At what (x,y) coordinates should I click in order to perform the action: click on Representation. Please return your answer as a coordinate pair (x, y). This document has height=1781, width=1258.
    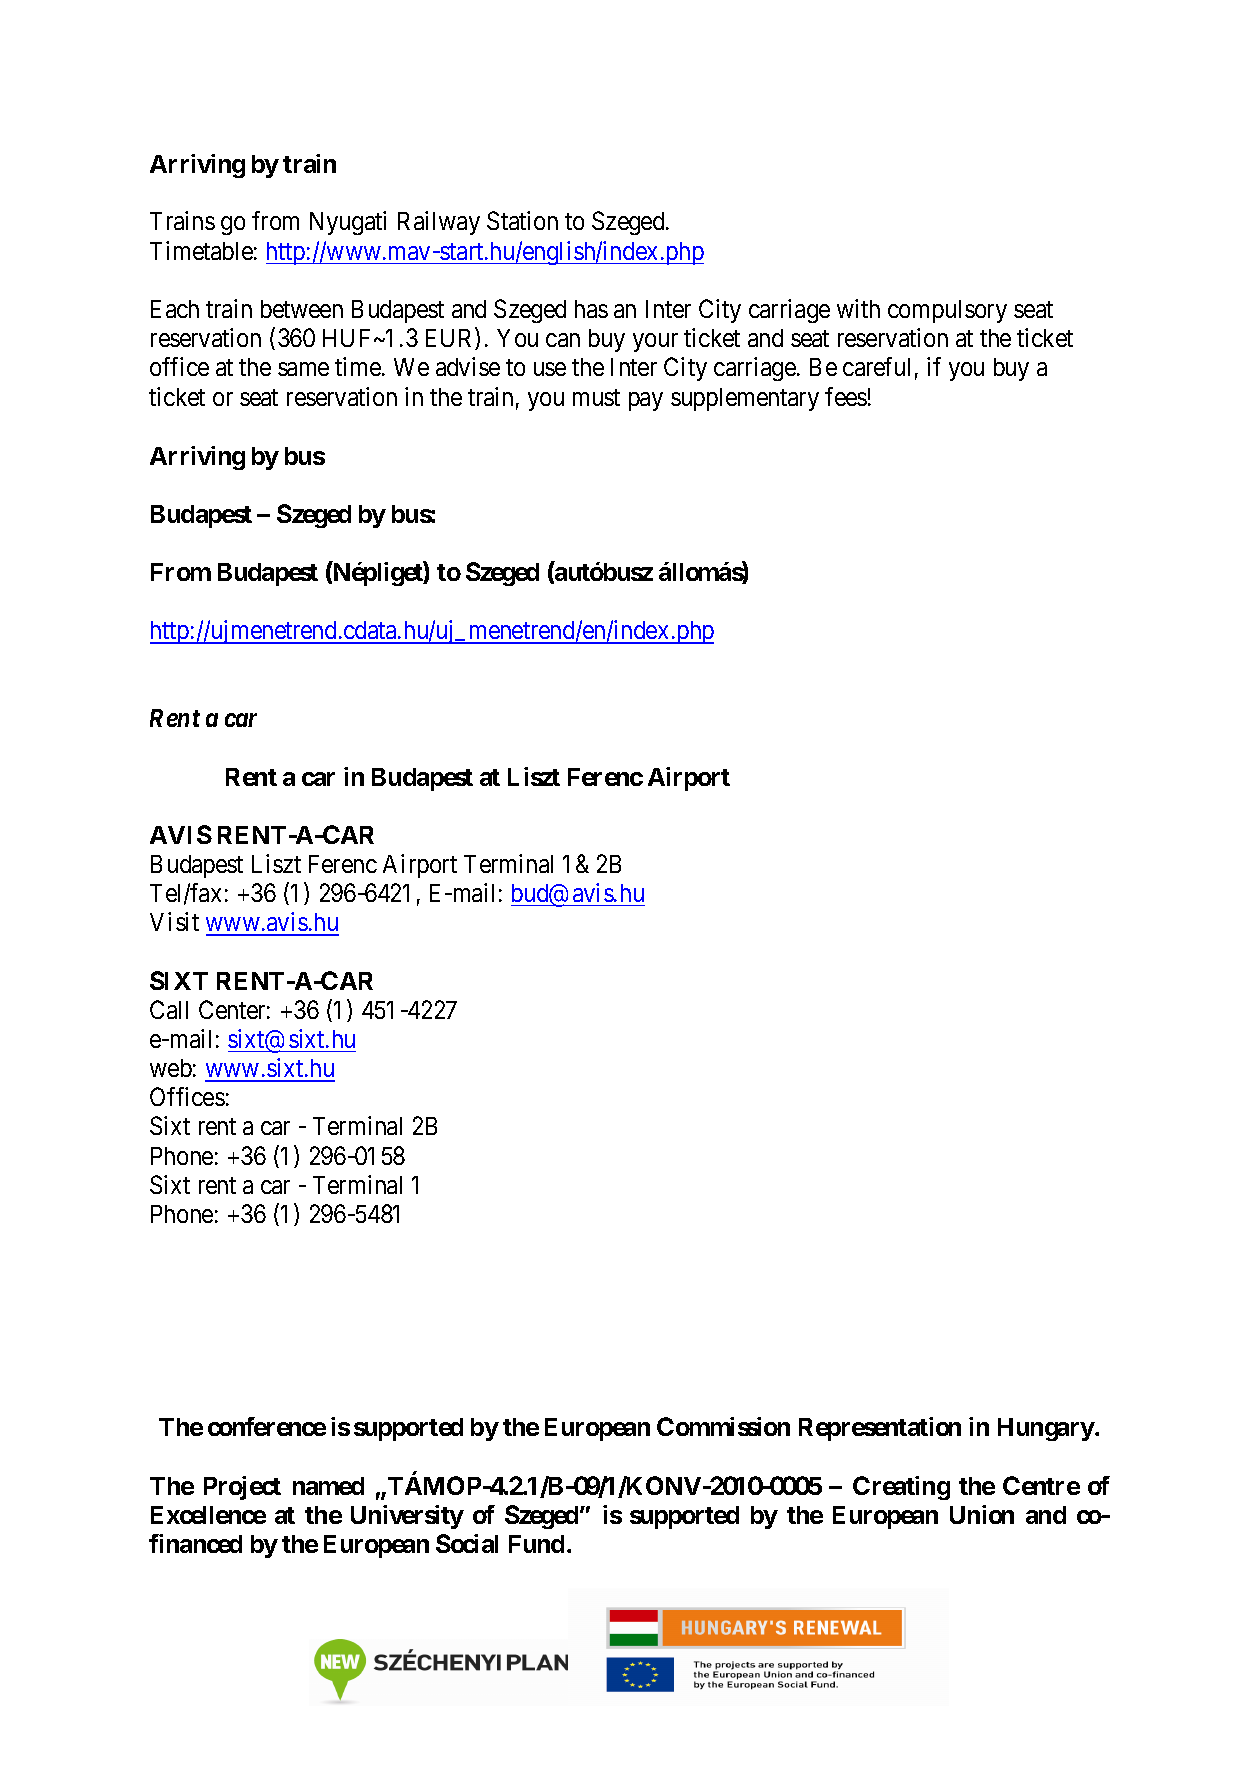
    Looking at the image, I should click on (880, 1429).
